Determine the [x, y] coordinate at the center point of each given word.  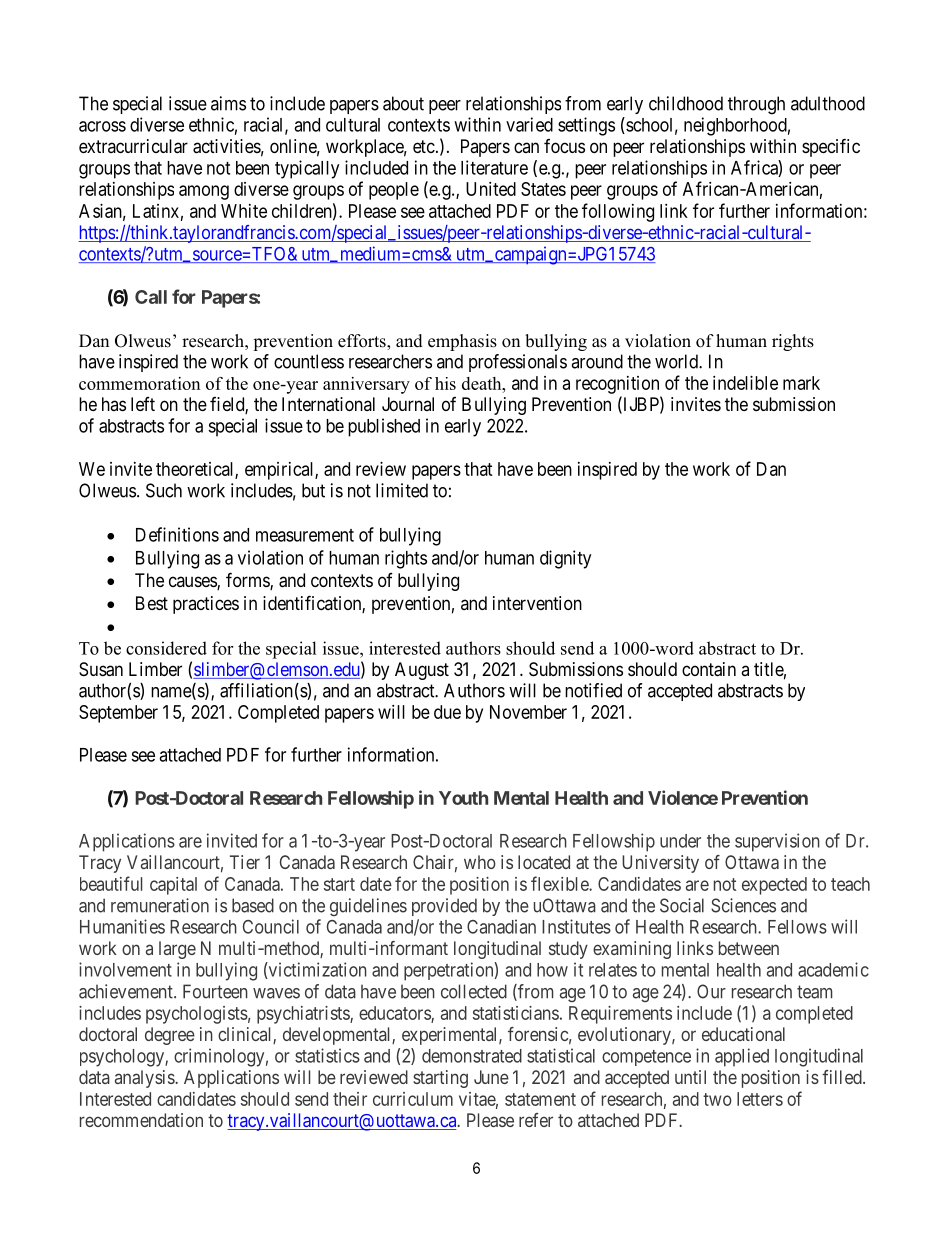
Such [164, 490]
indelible [745, 383]
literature [494, 167]
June [491, 1077]
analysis [145, 1079]
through [756, 105]
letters [760, 1099]
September [118, 714]
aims [228, 103]
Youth [463, 798]
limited [402, 490]
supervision [777, 842]
